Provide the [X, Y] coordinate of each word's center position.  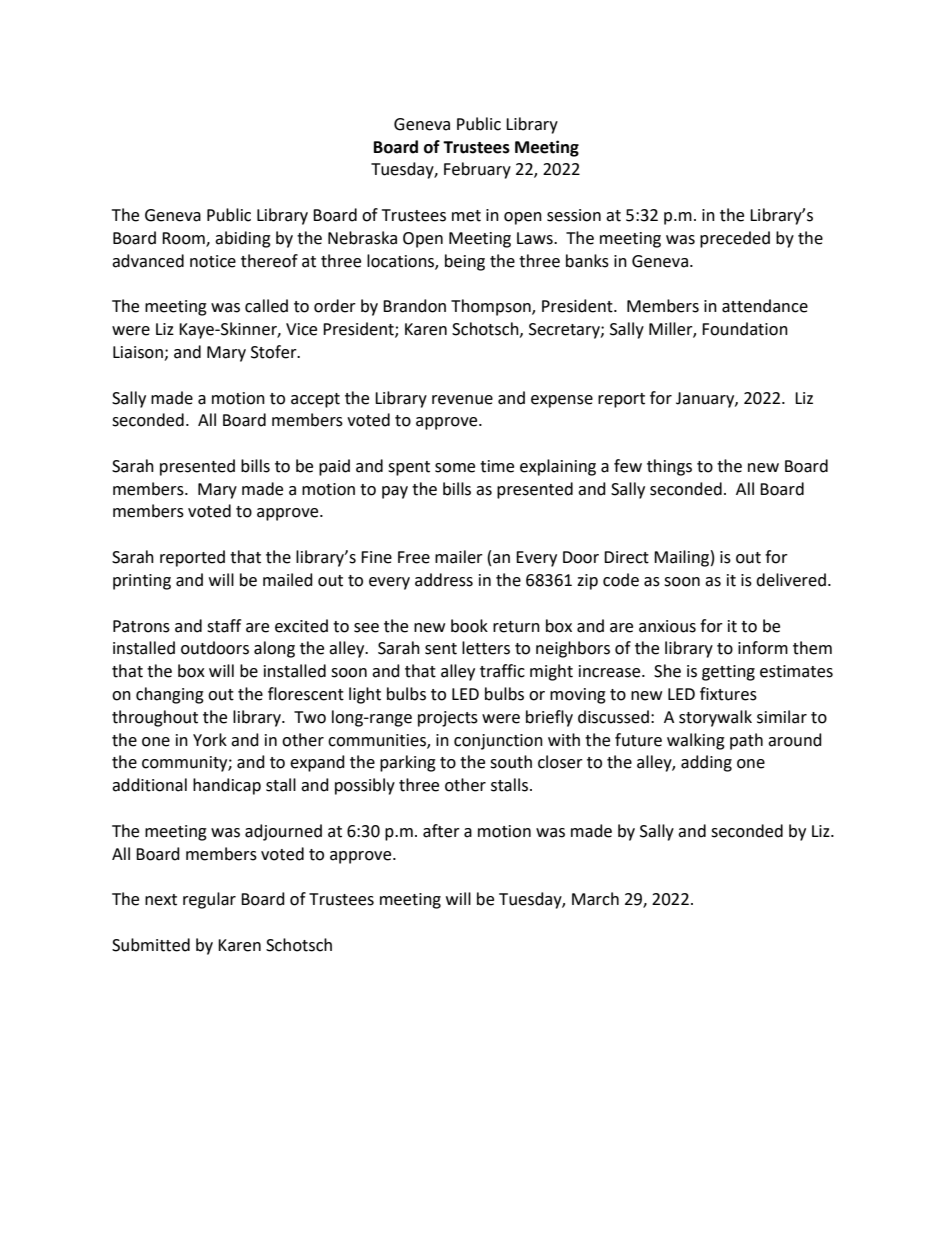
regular [209, 900]
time [497, 466]
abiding [243, 239]
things [669, 467]
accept [315, 400]
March [595, 899]
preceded [735, 239]
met [466, 216]
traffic [502, 671]
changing [170, 695]
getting [728, 673]
